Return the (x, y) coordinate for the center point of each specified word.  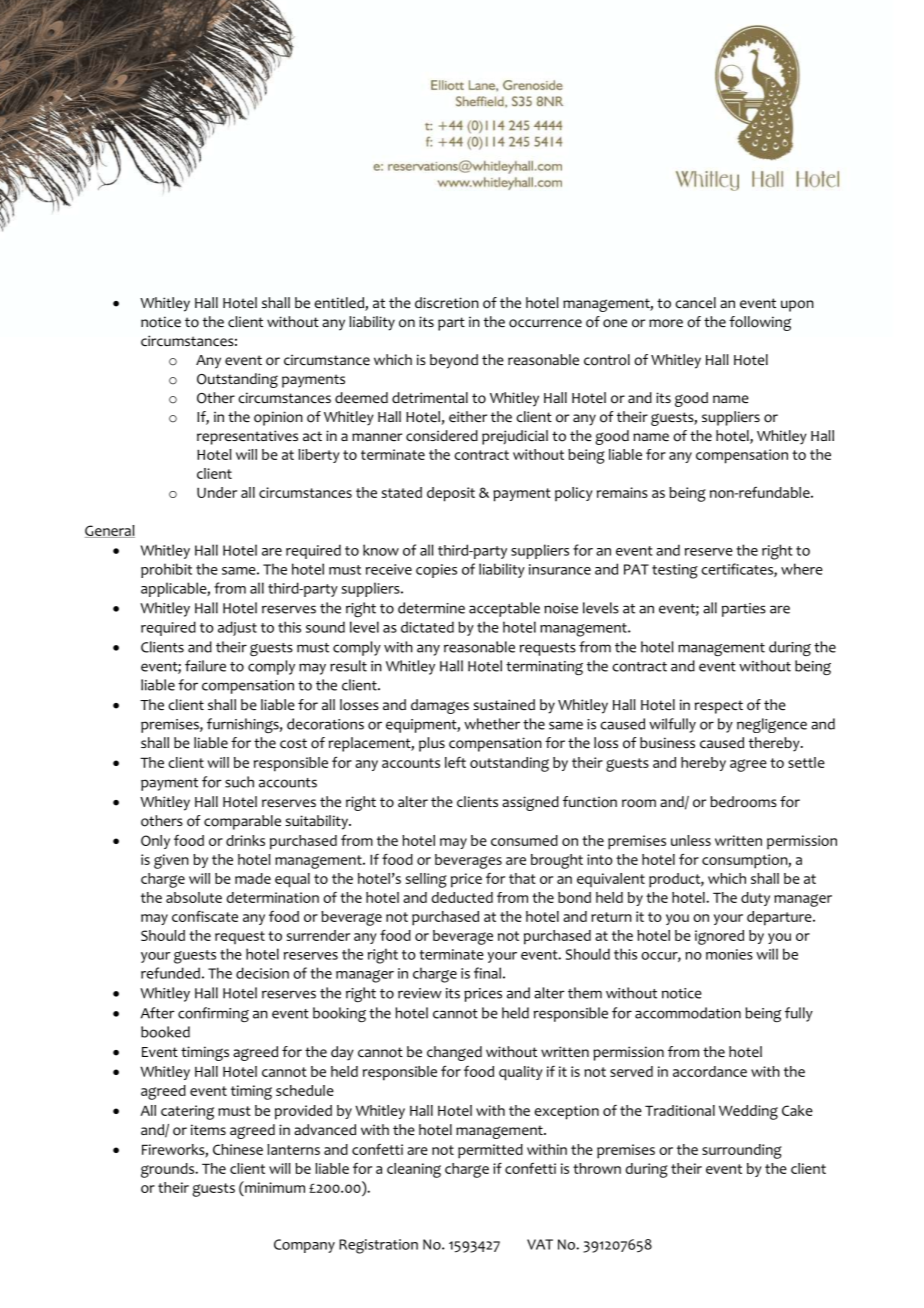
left (455, 762)
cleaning (414, 1170)
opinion (278, 418)
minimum (274, 1187)
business (667, 742)
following (760, 323)
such (239, 782)
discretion (447, 303)
